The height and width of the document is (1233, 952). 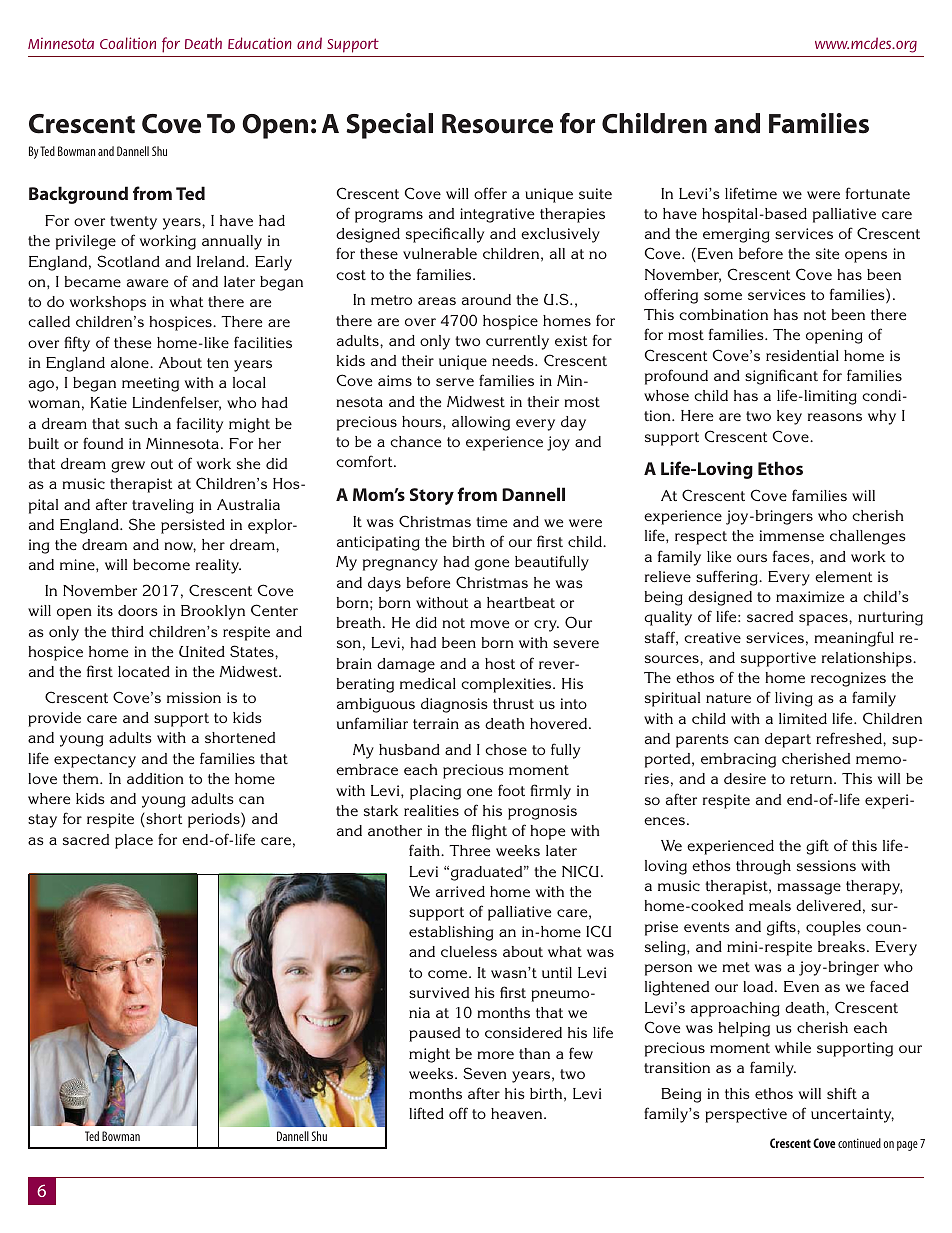 I want to click on spaces, so click(x=824, y=620).
